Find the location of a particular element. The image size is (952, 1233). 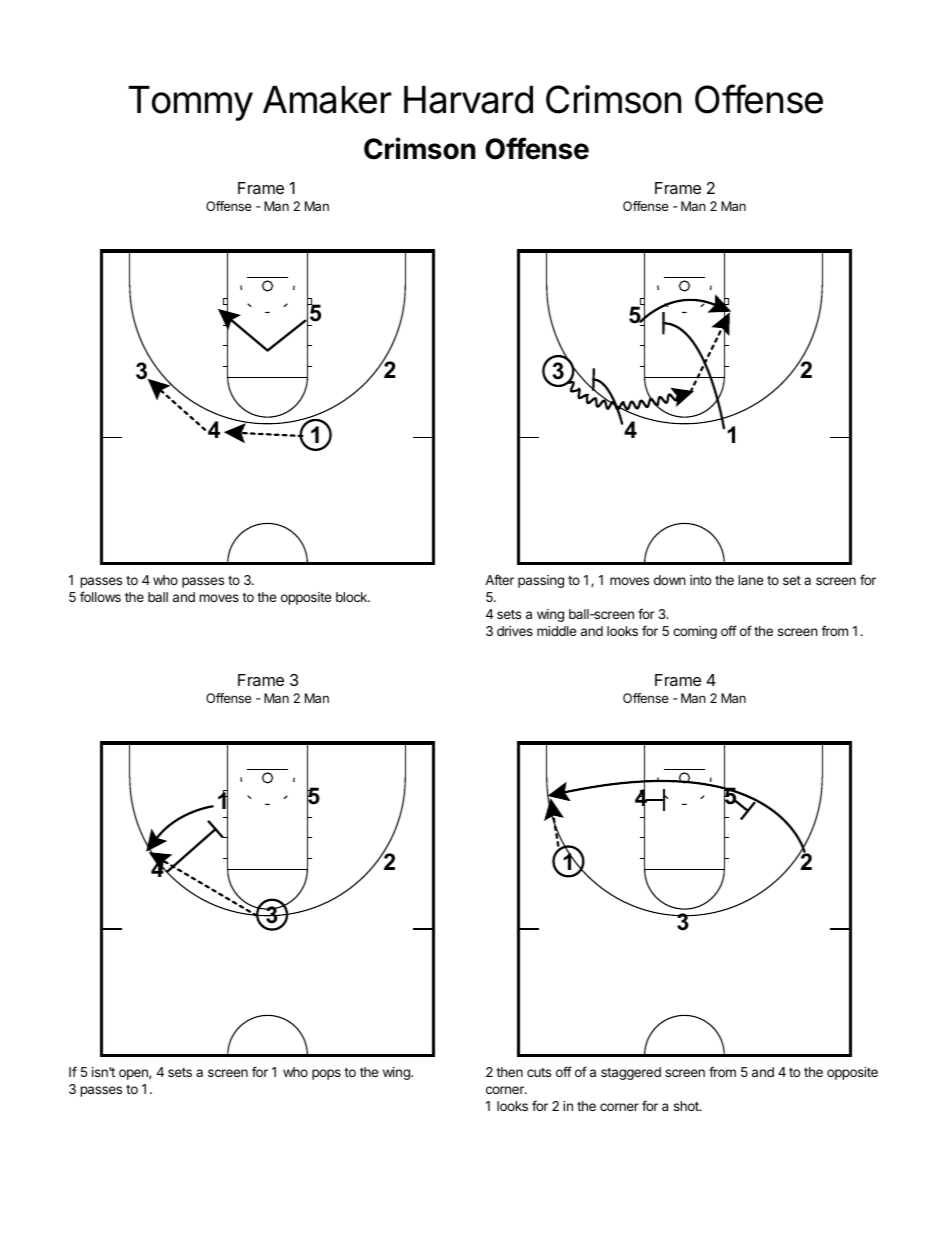

pops is located at coordinates (326, 1074).
